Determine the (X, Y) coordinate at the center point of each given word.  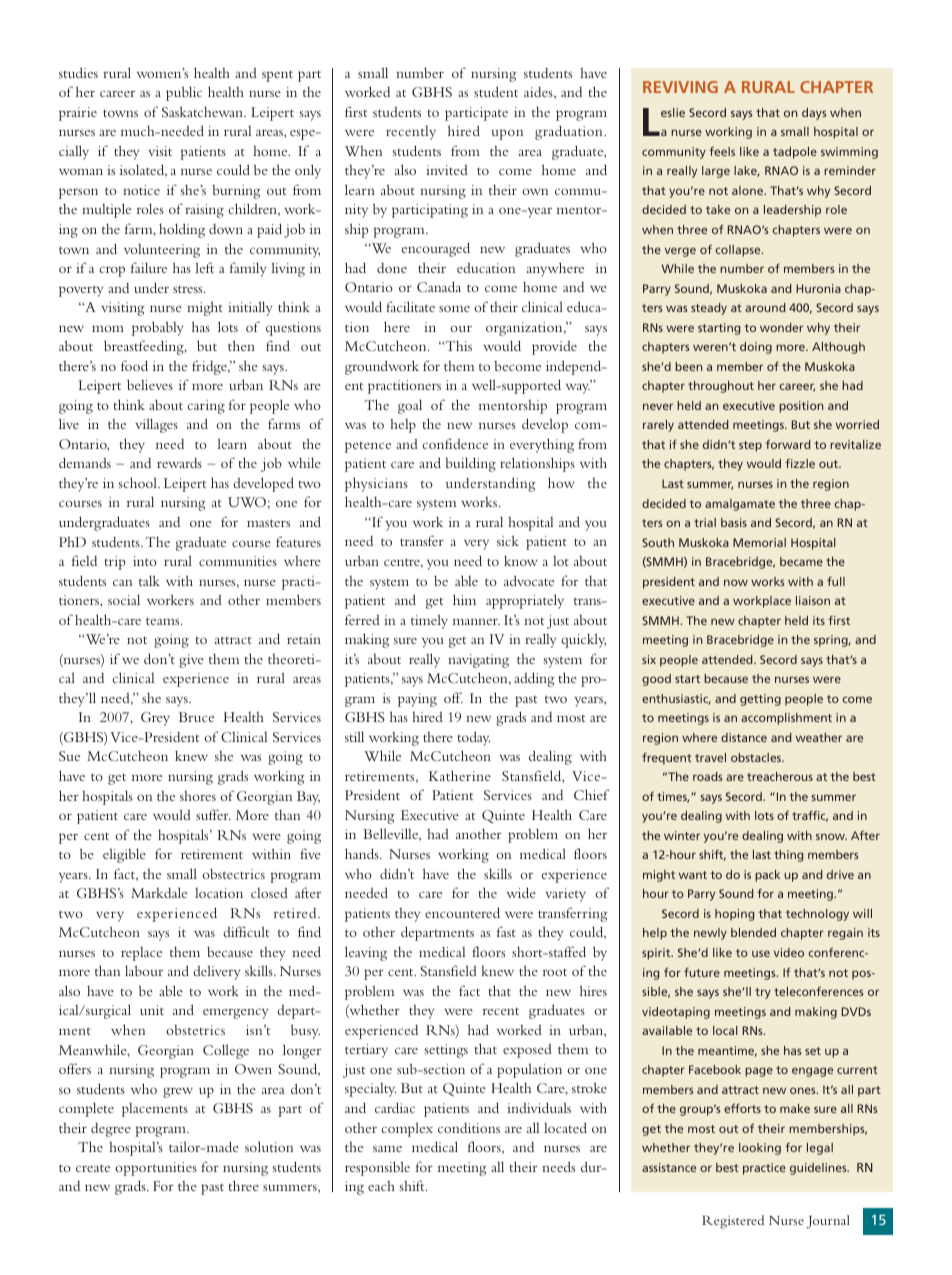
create (93, 1168)
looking (760, 1149)
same (387, 1148)
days (814, 114)
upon (507, 134)
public (184, 93)
